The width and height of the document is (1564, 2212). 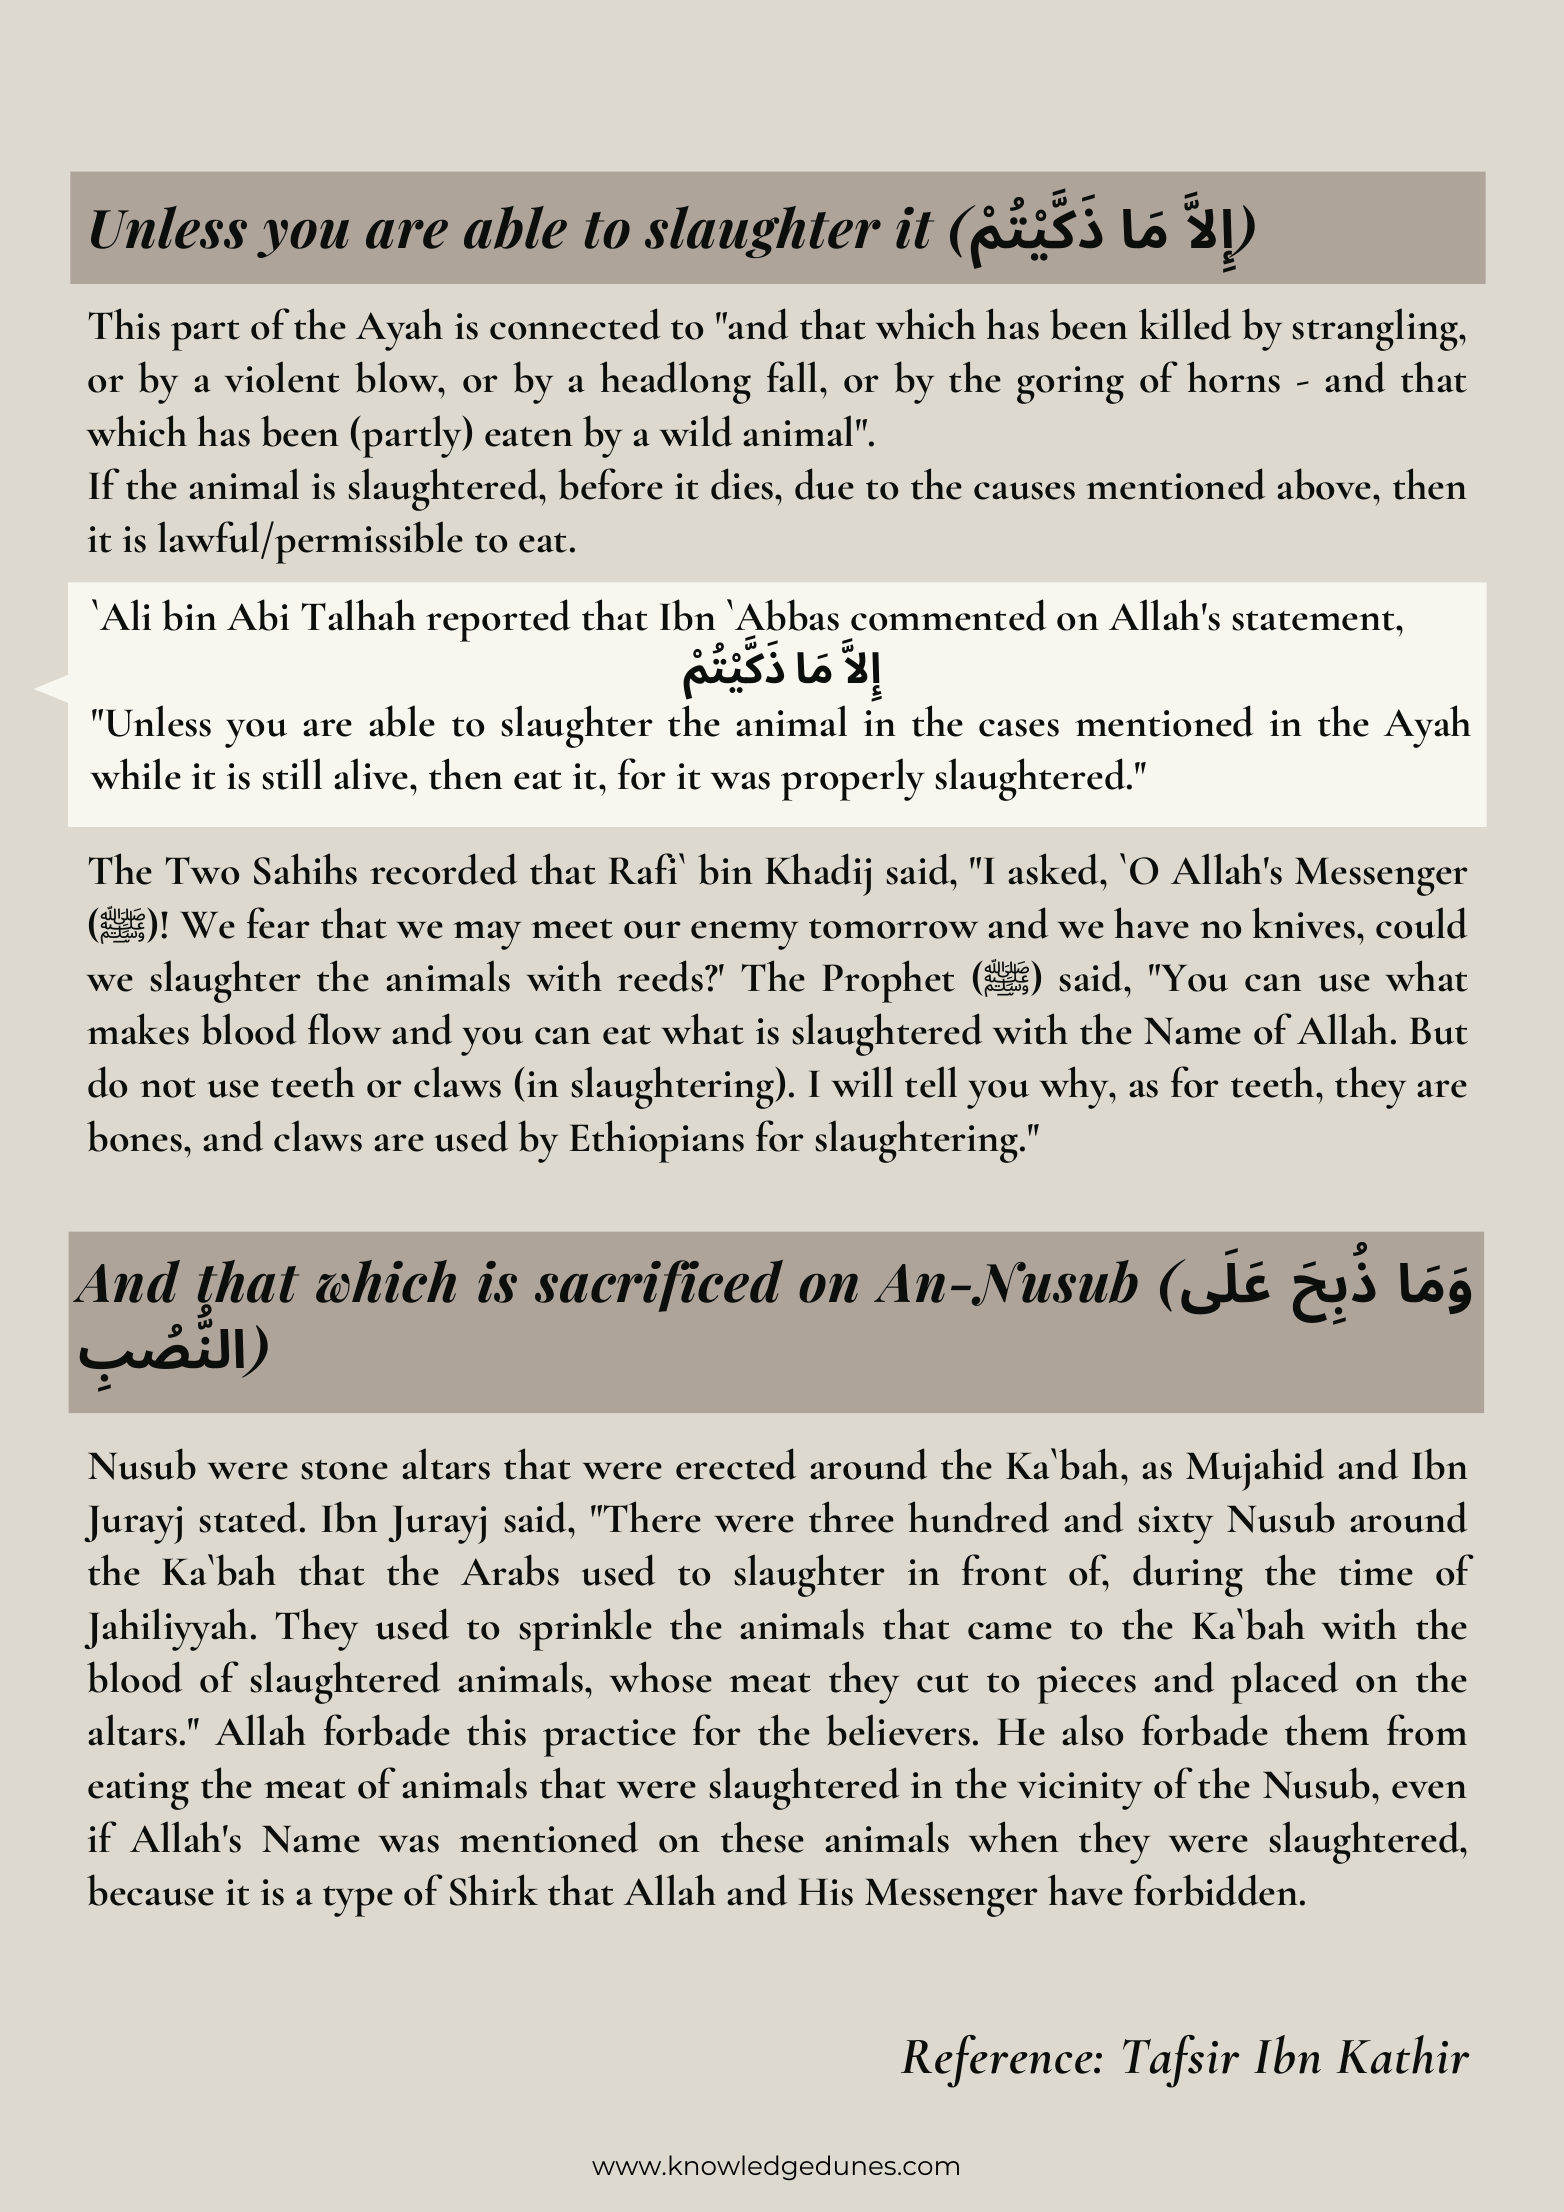 I want to click on type, so click(x=358, y=1901).
